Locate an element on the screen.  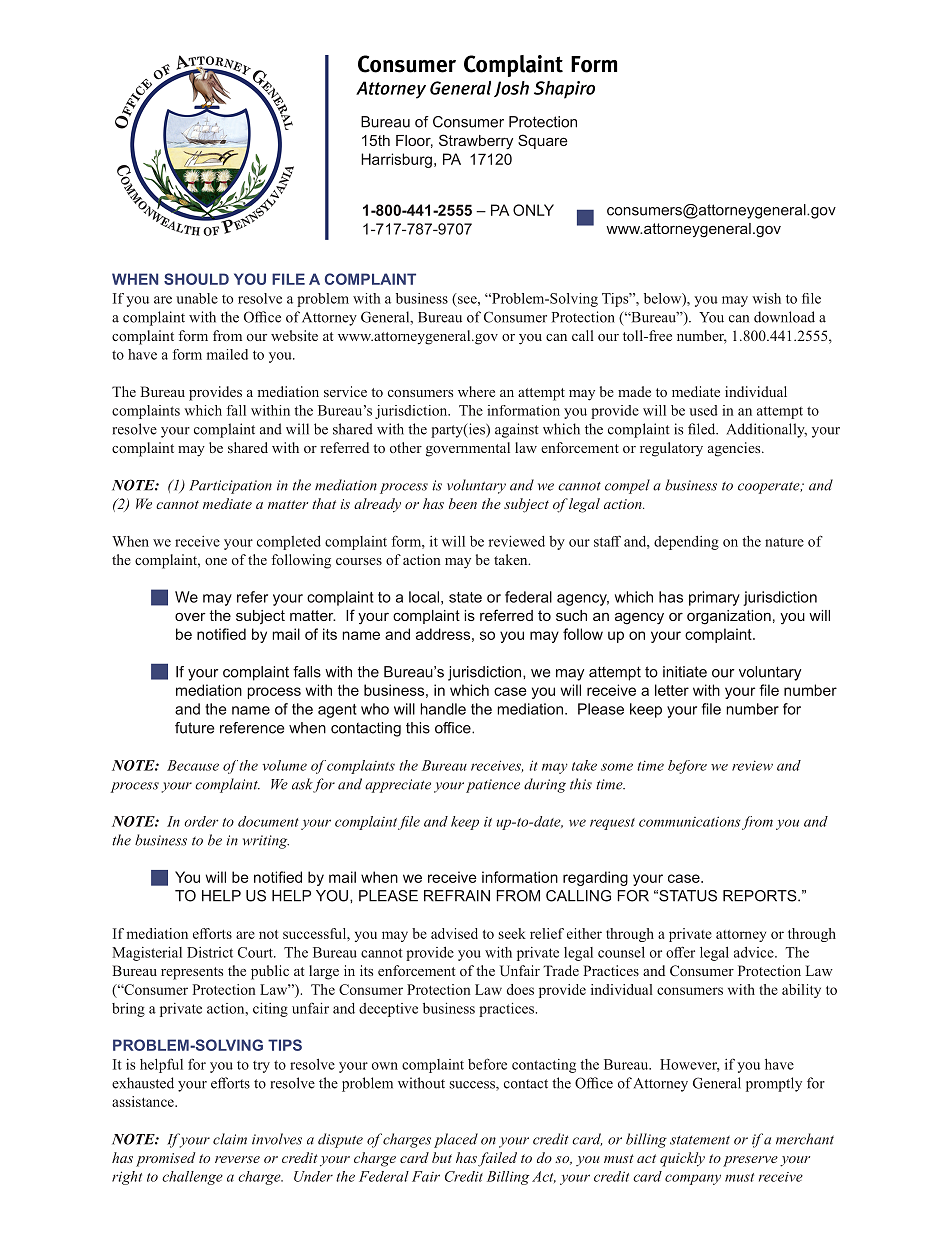
SHOULD is located at coordinates (196, 279).
